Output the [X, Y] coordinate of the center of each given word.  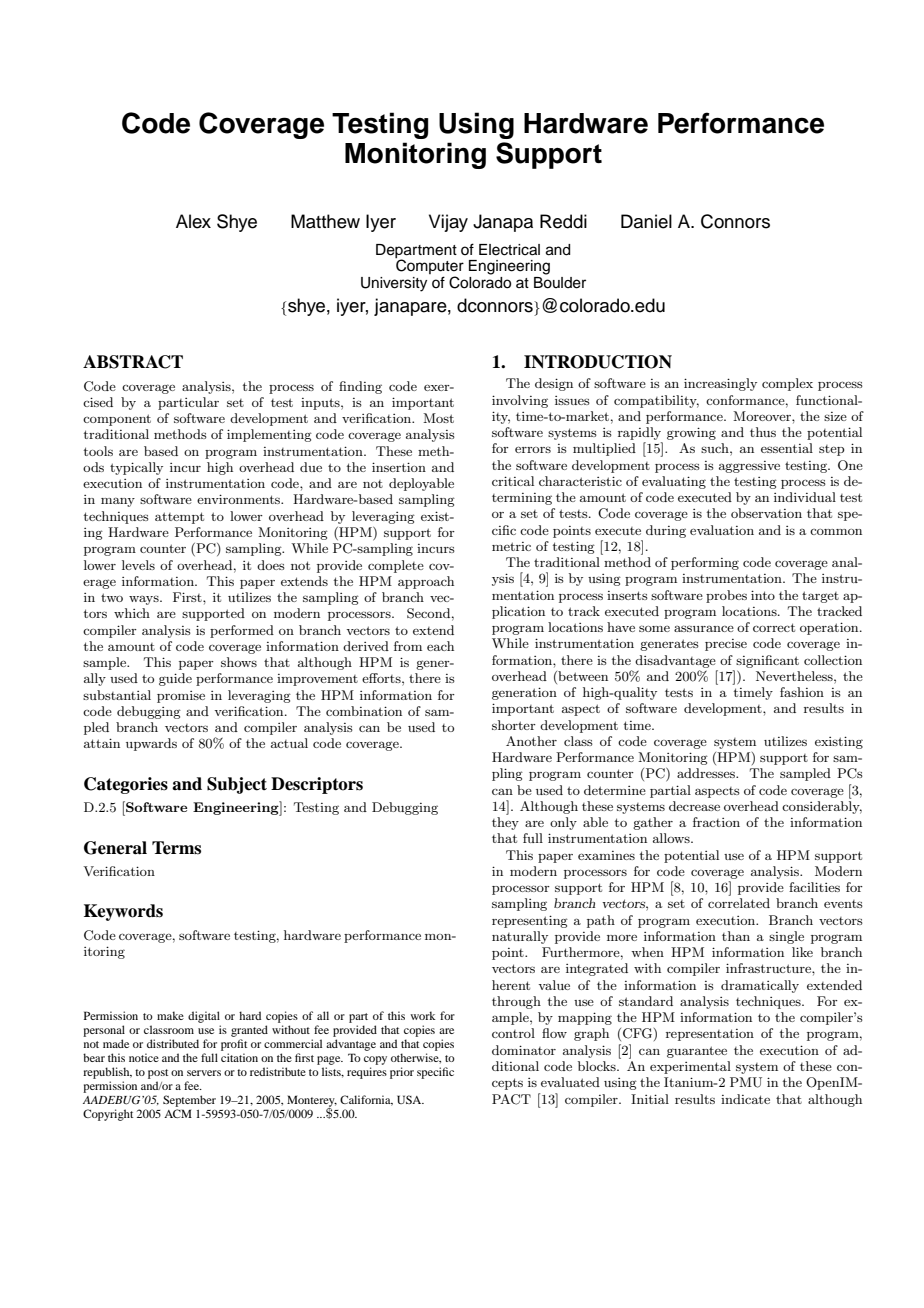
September [189, 1101]
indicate [745, 1099]
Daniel [646, 221]
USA [410, 1099]
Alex [193, 221]
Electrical [509, 250]
